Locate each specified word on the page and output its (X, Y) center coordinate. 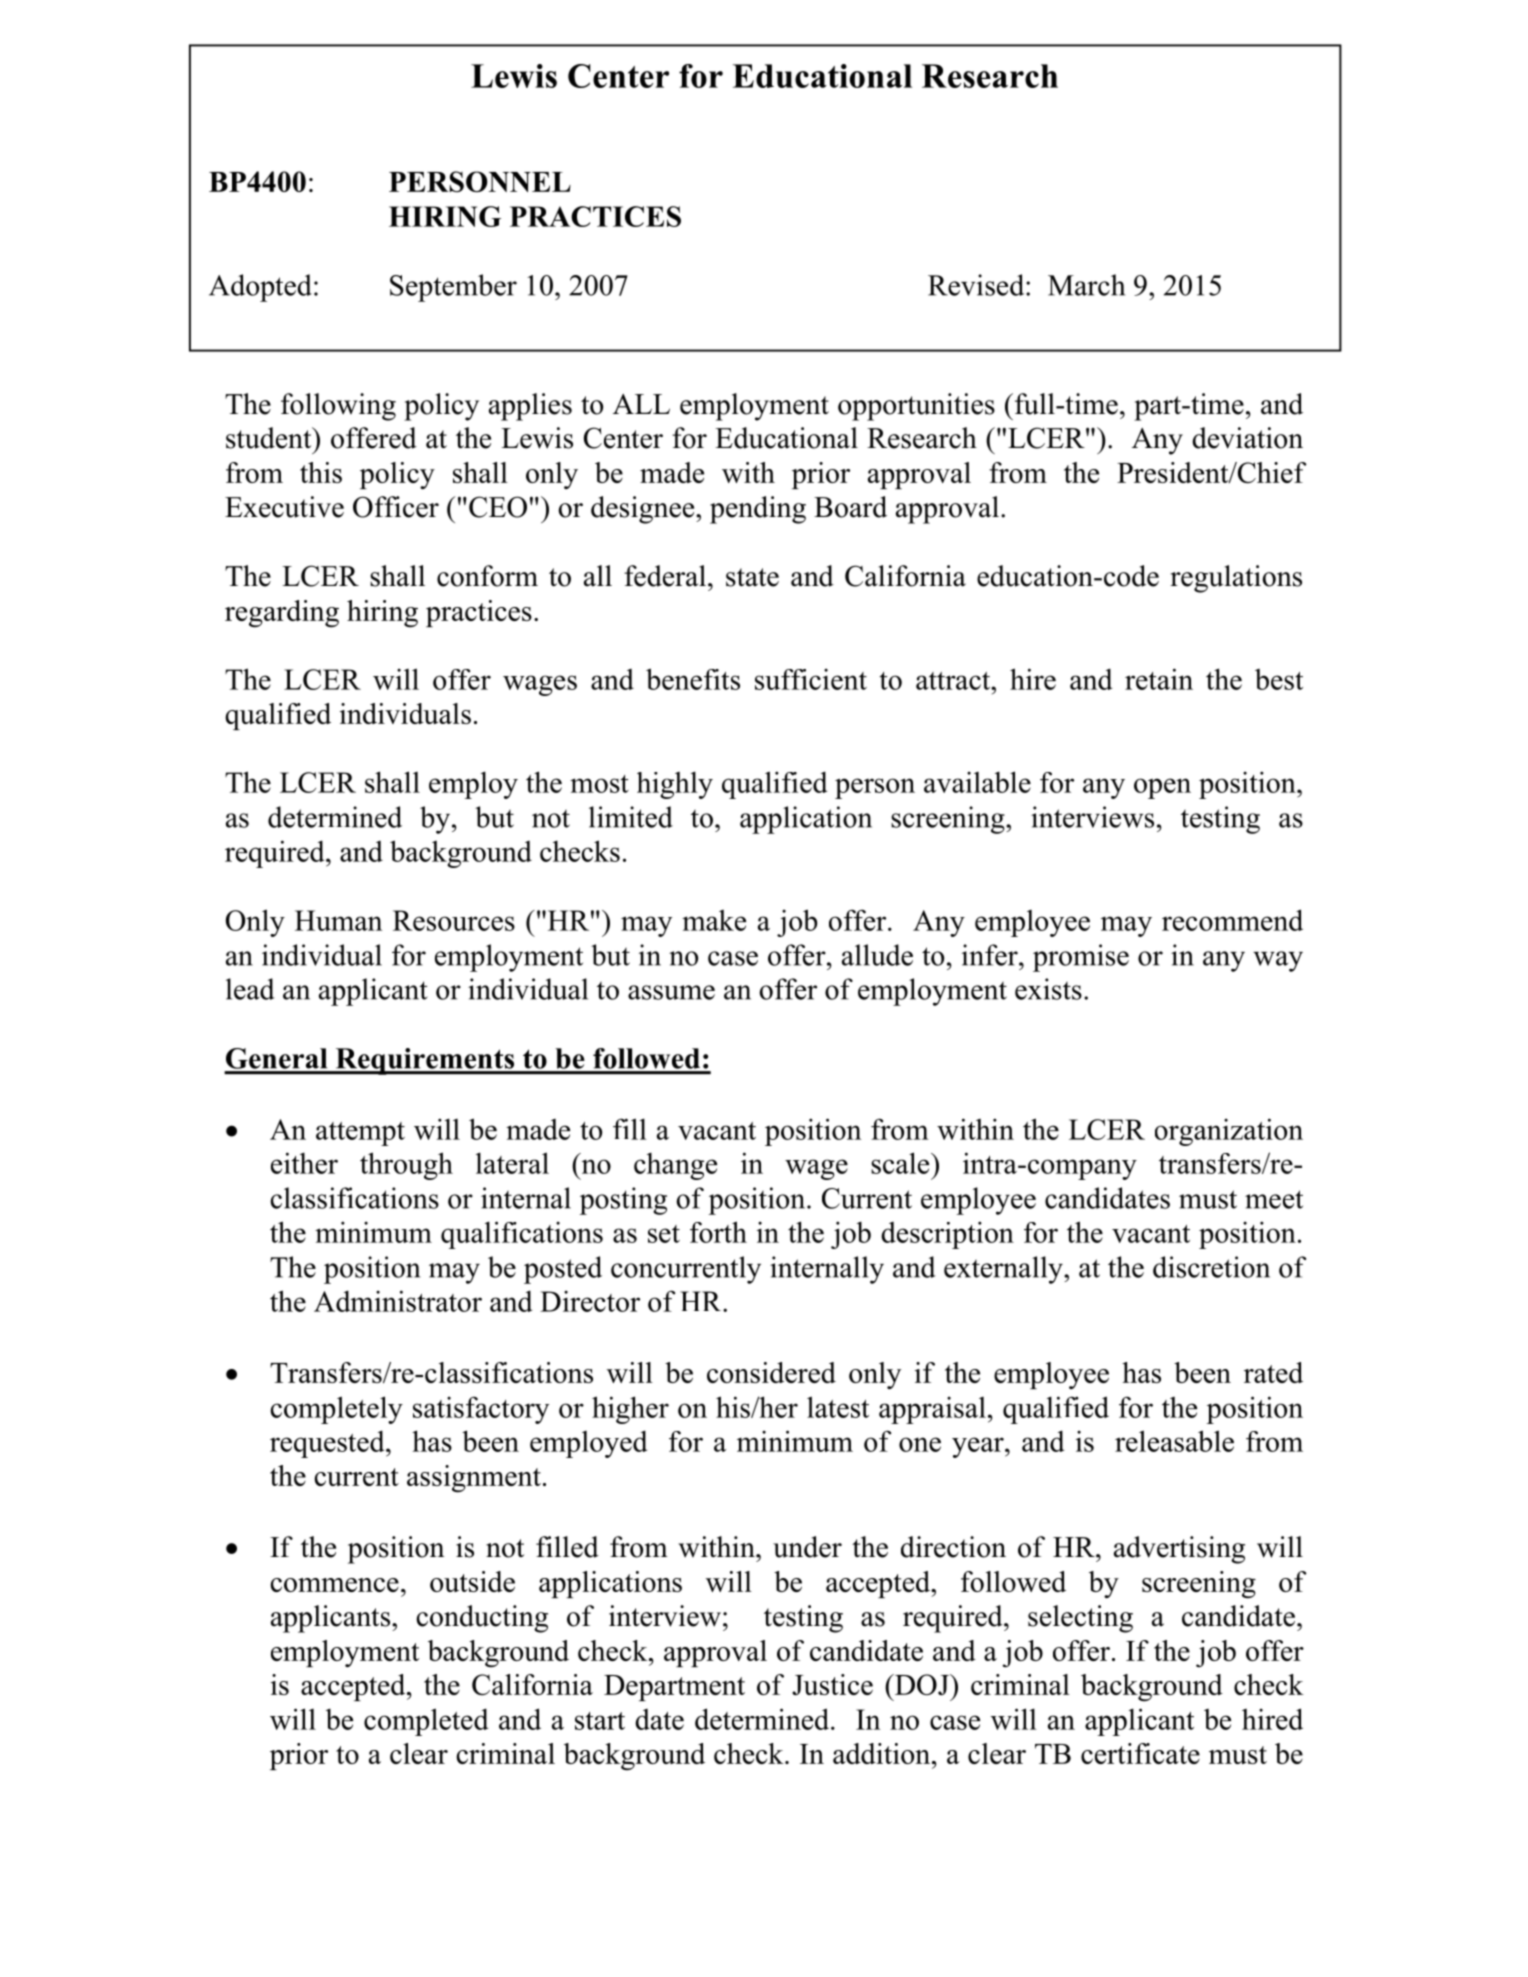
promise (1081, 958)
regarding (282, 614)
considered (771, 1372)
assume (671, 992)
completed (426, 1722)
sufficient (811, 679)
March (1086, 285)
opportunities (916, 407)
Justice (832, 1684)
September (453, 288)
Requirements (425, 1061)
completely (336, 1410)
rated (1273, 1372)
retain (1159, 679)
